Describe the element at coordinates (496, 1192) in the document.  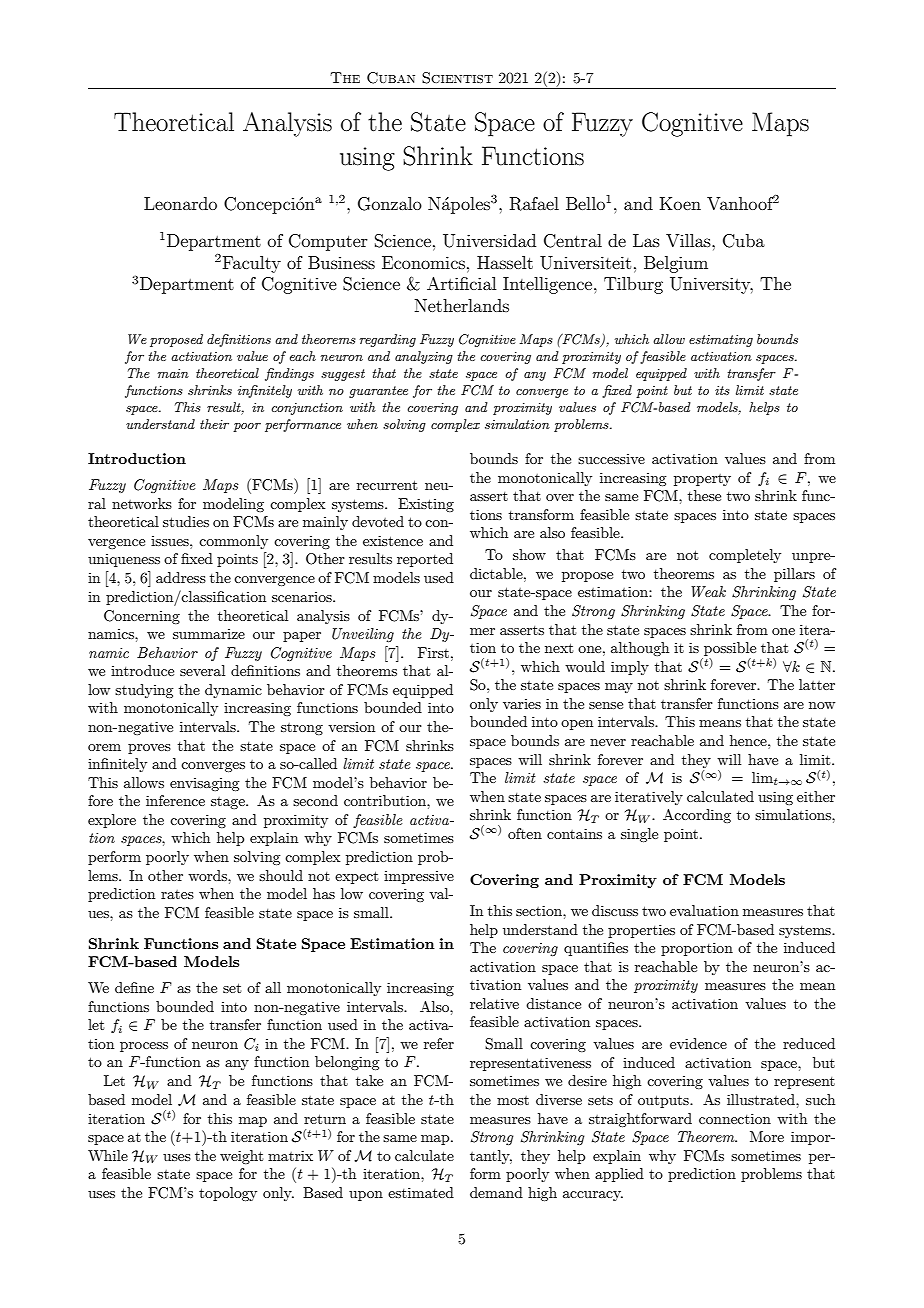
I see `demand` at that location.
